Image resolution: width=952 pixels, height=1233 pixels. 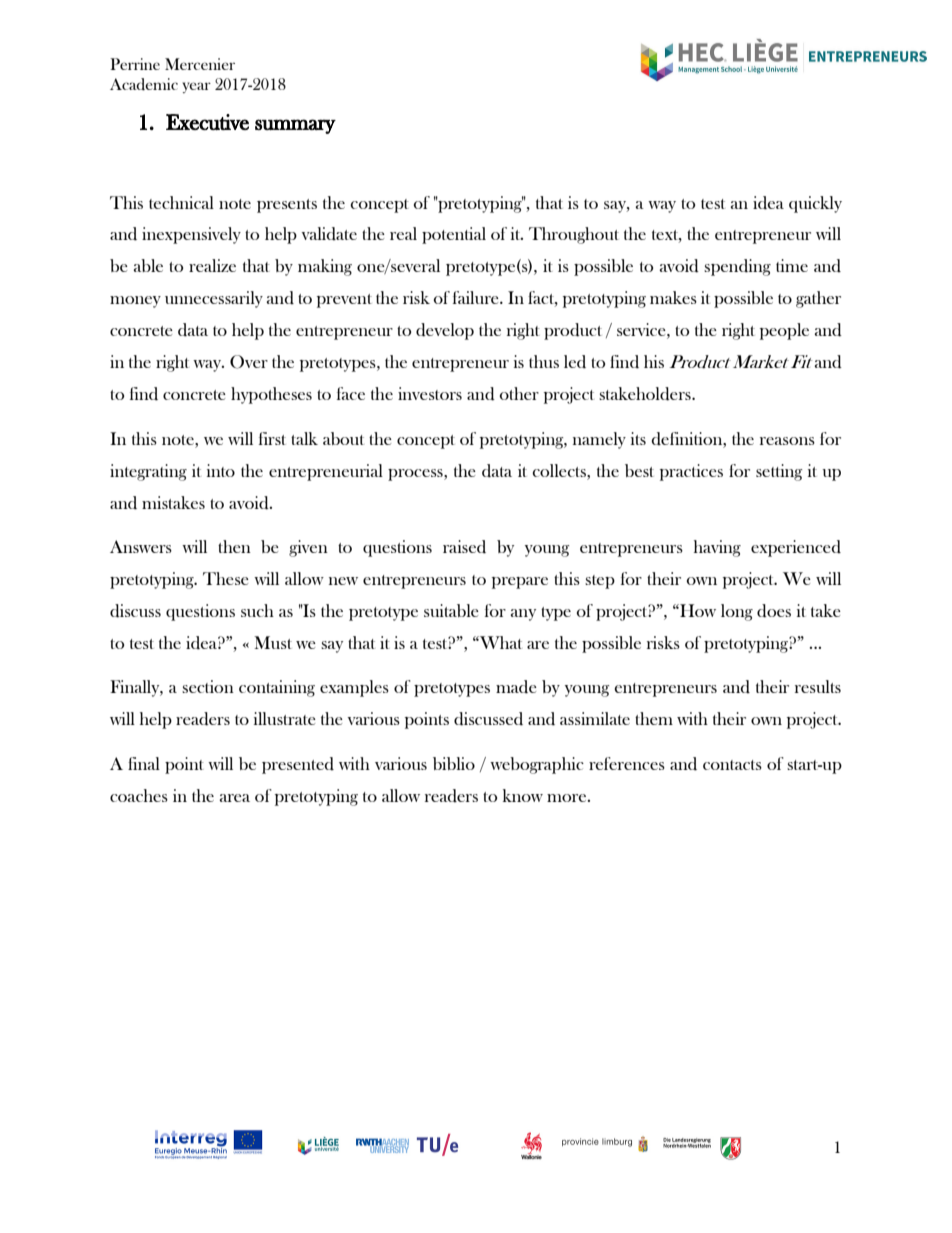 What do you see at coordinates (815, 204) in the document?
I see `quickly` at bounding box center [815, 204].
